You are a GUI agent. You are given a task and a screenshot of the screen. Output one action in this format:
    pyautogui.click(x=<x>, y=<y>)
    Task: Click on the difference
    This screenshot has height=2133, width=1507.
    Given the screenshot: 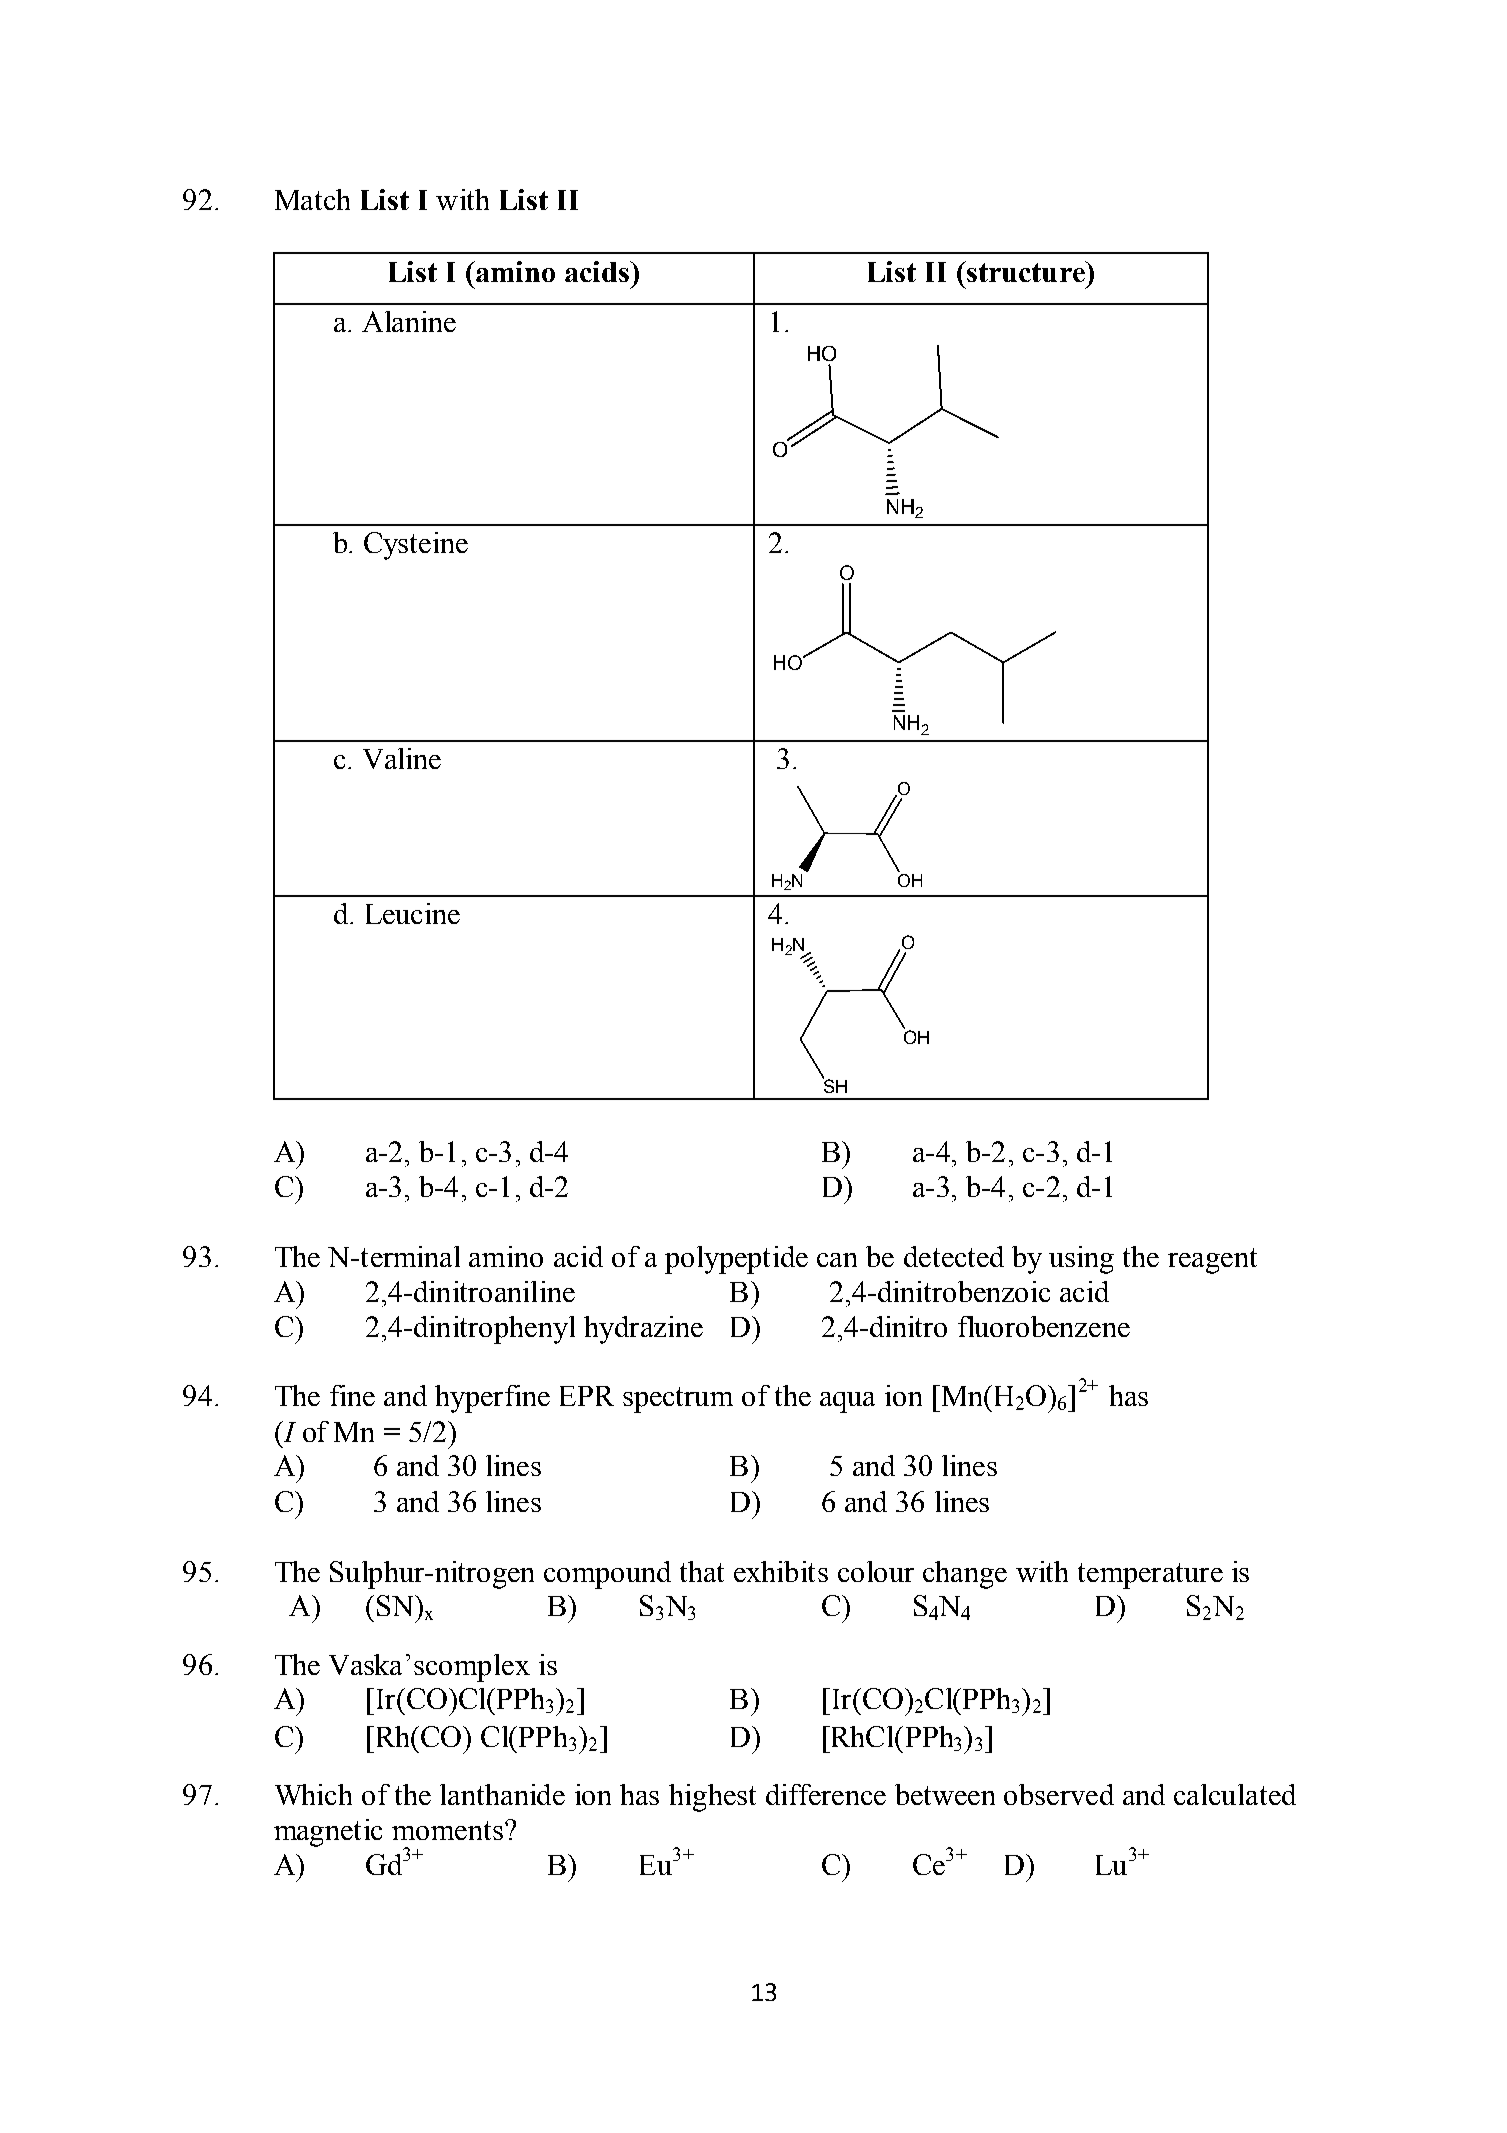 What is the action you would take?
    pyautogui.click(x=826, y=1794)
